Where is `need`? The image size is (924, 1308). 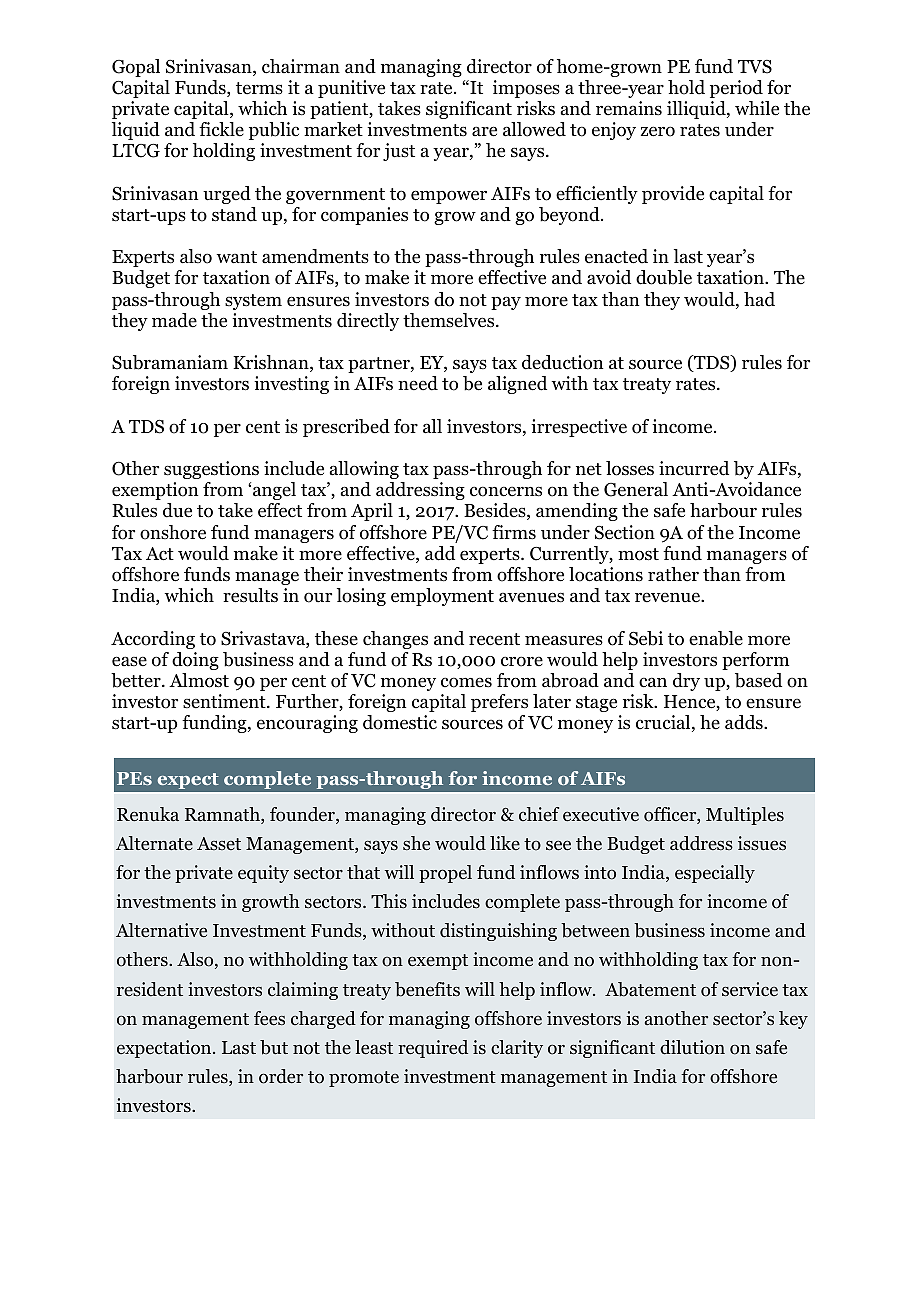 need is located at coordinates (418, 383).
